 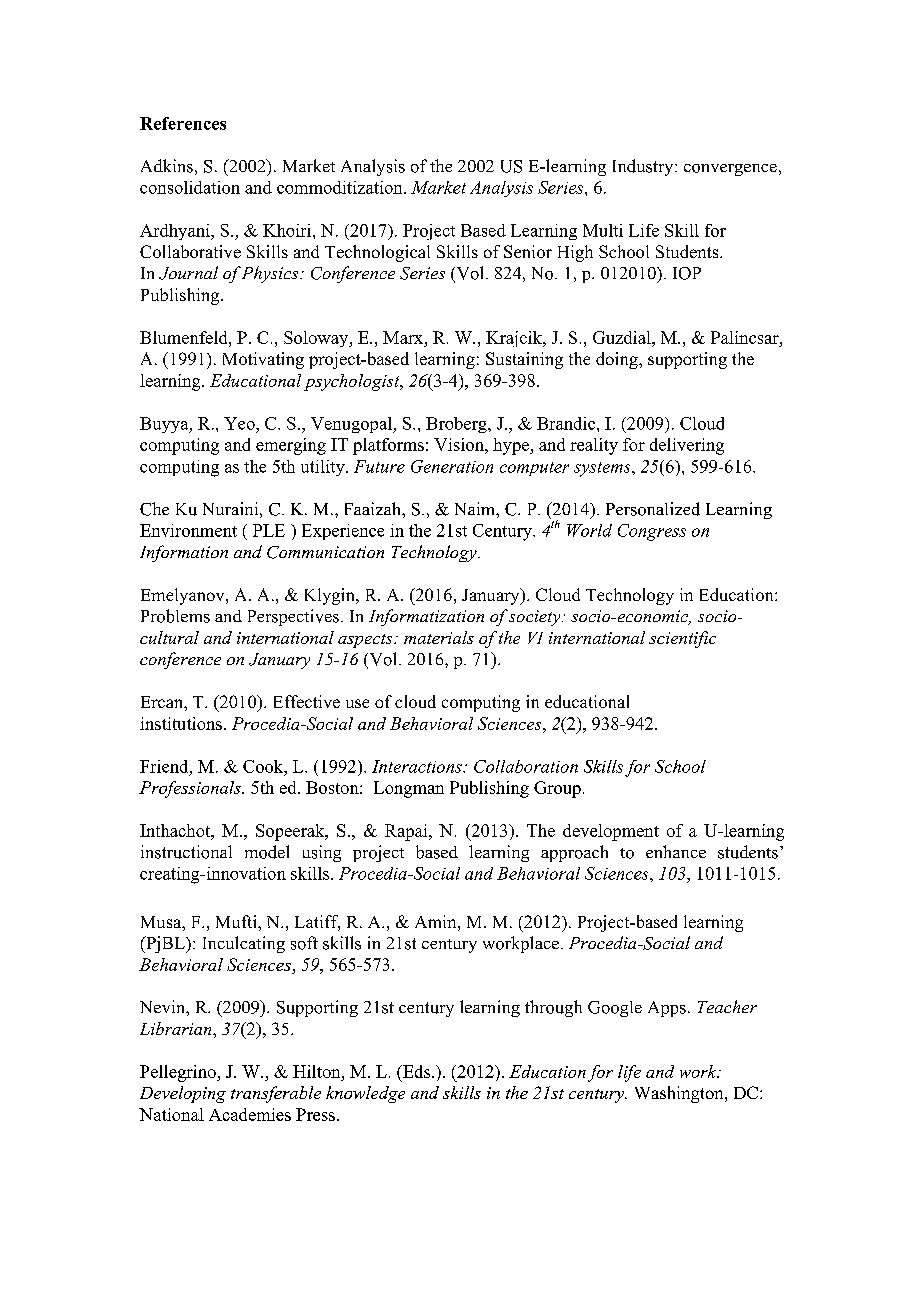 What do you see at coordinates (263, 360) in the page?
I see `Motivating` at bounding box center [263, 360].
